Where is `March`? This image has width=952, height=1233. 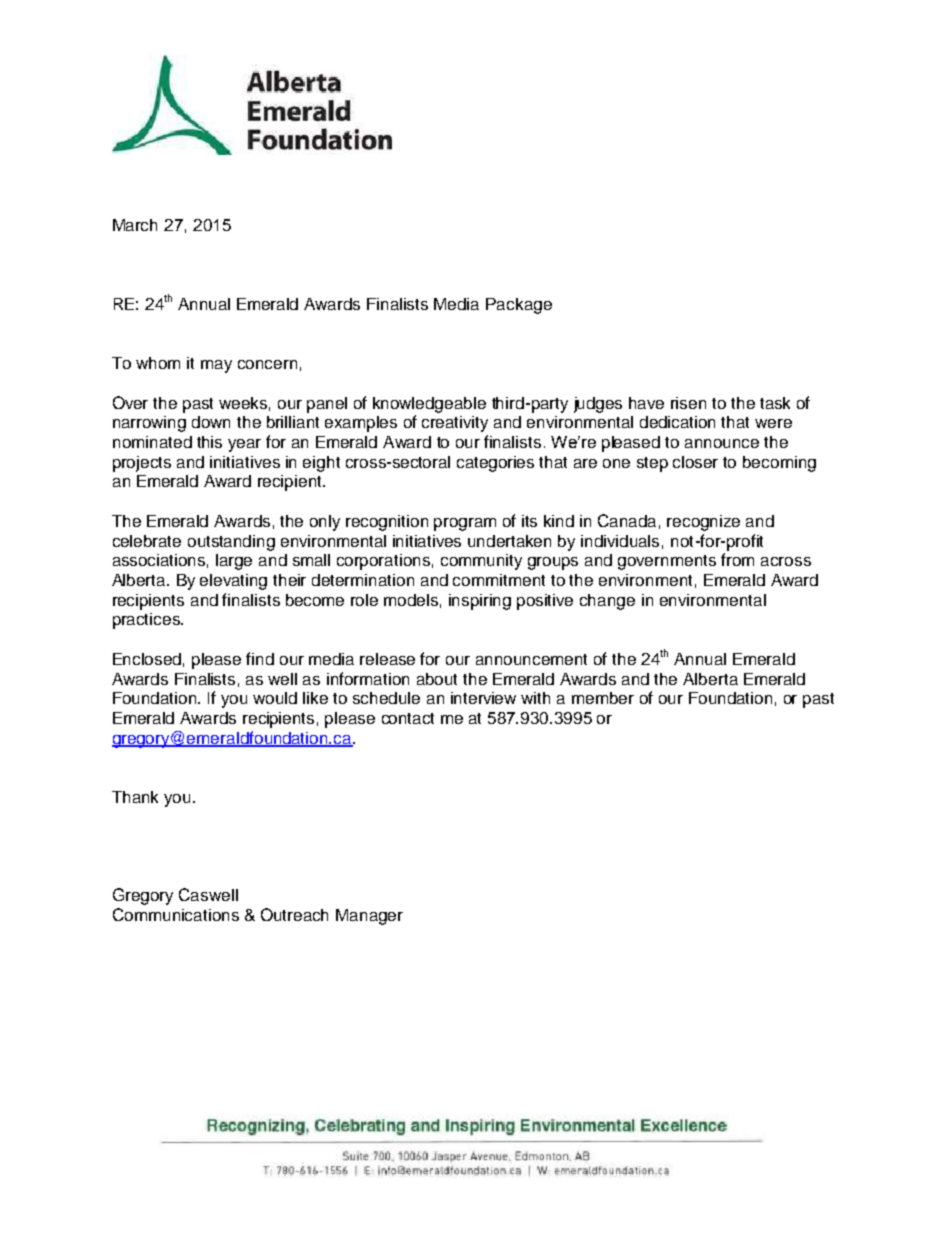 March is located at coordinates (135, 225).
